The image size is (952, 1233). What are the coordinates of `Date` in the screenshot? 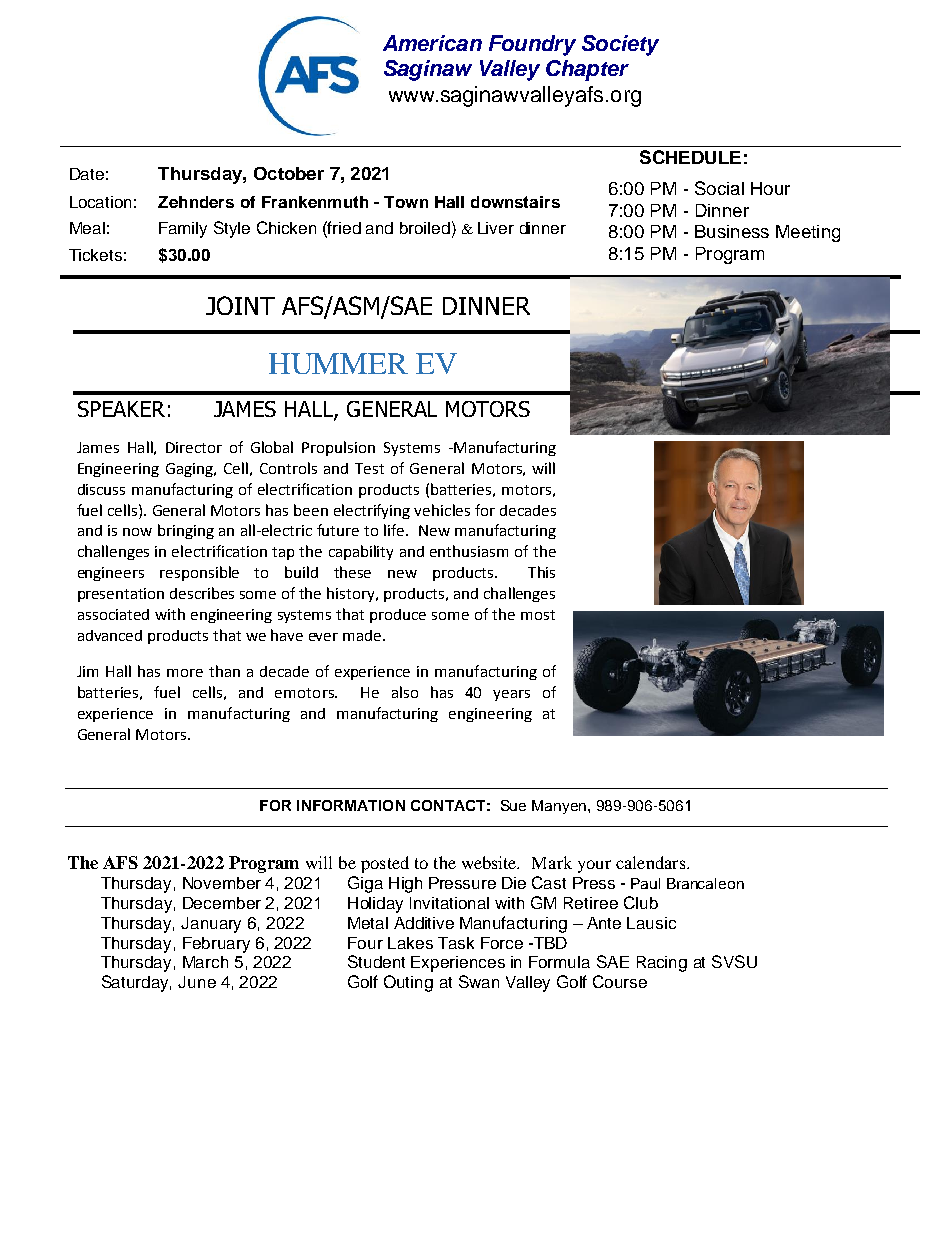 It's located at (87, 174).
